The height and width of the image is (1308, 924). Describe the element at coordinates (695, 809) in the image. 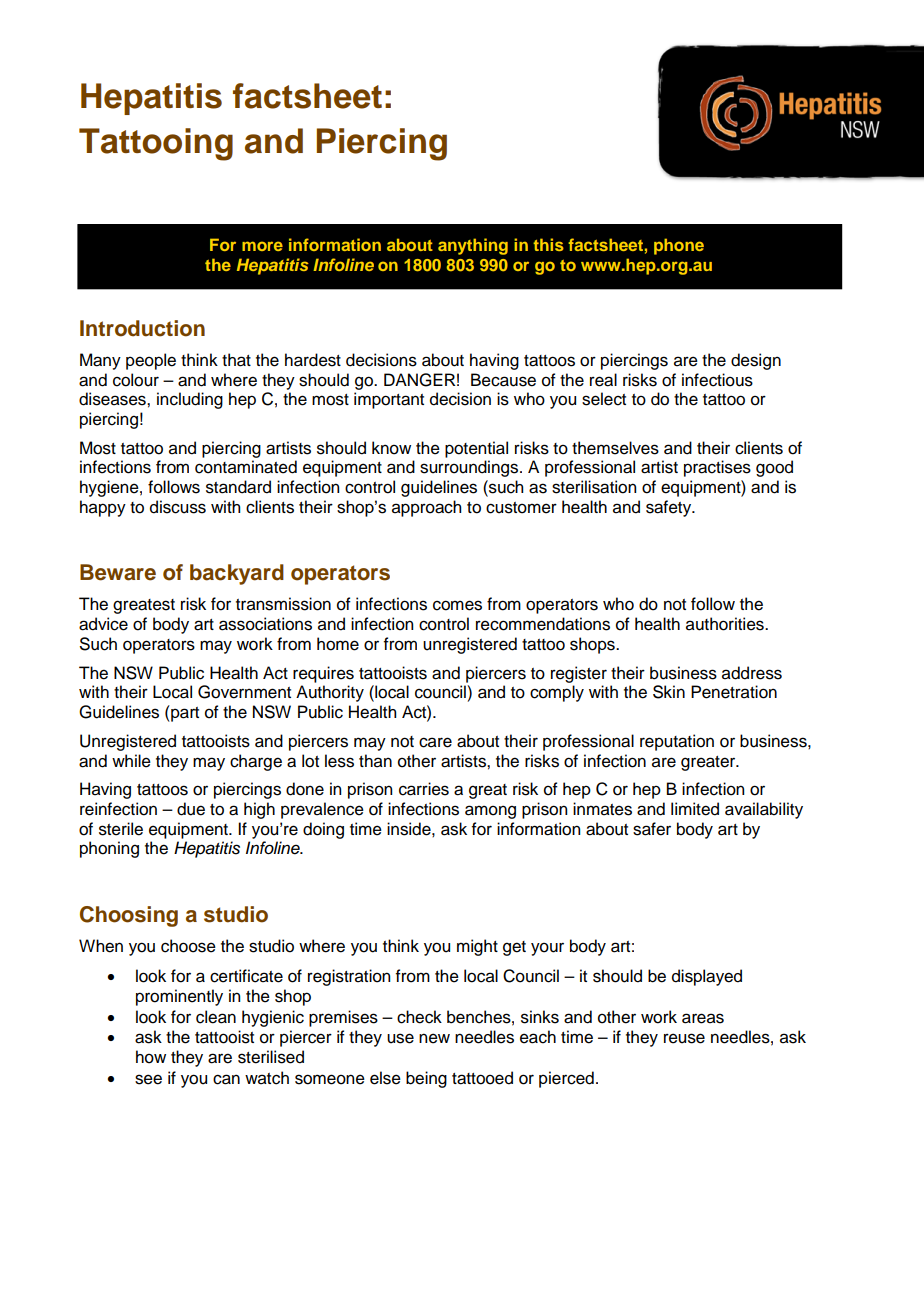

I see `limited` at that location.
